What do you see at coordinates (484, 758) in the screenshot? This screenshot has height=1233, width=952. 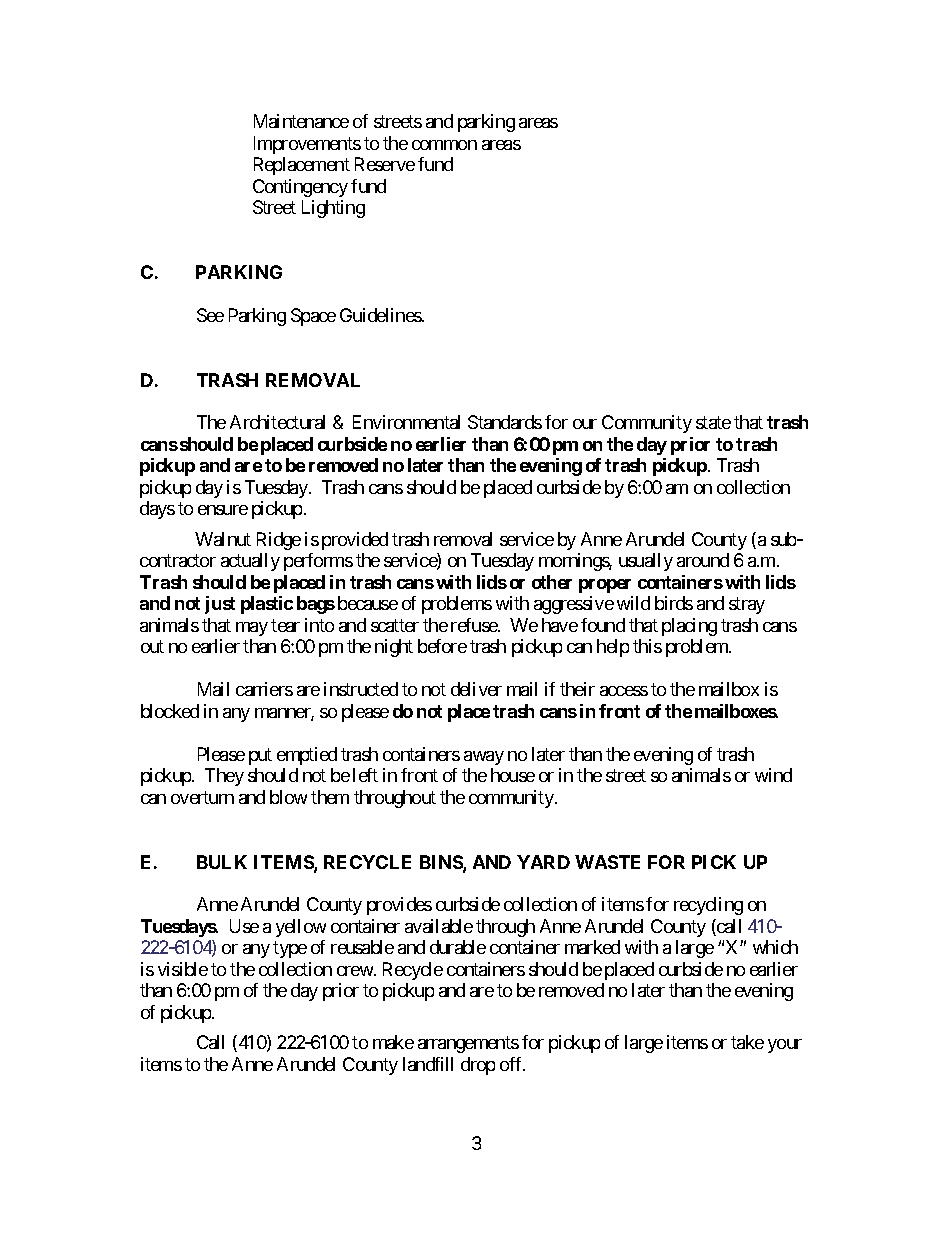 I see `away` at bounding box center [484, 758].
